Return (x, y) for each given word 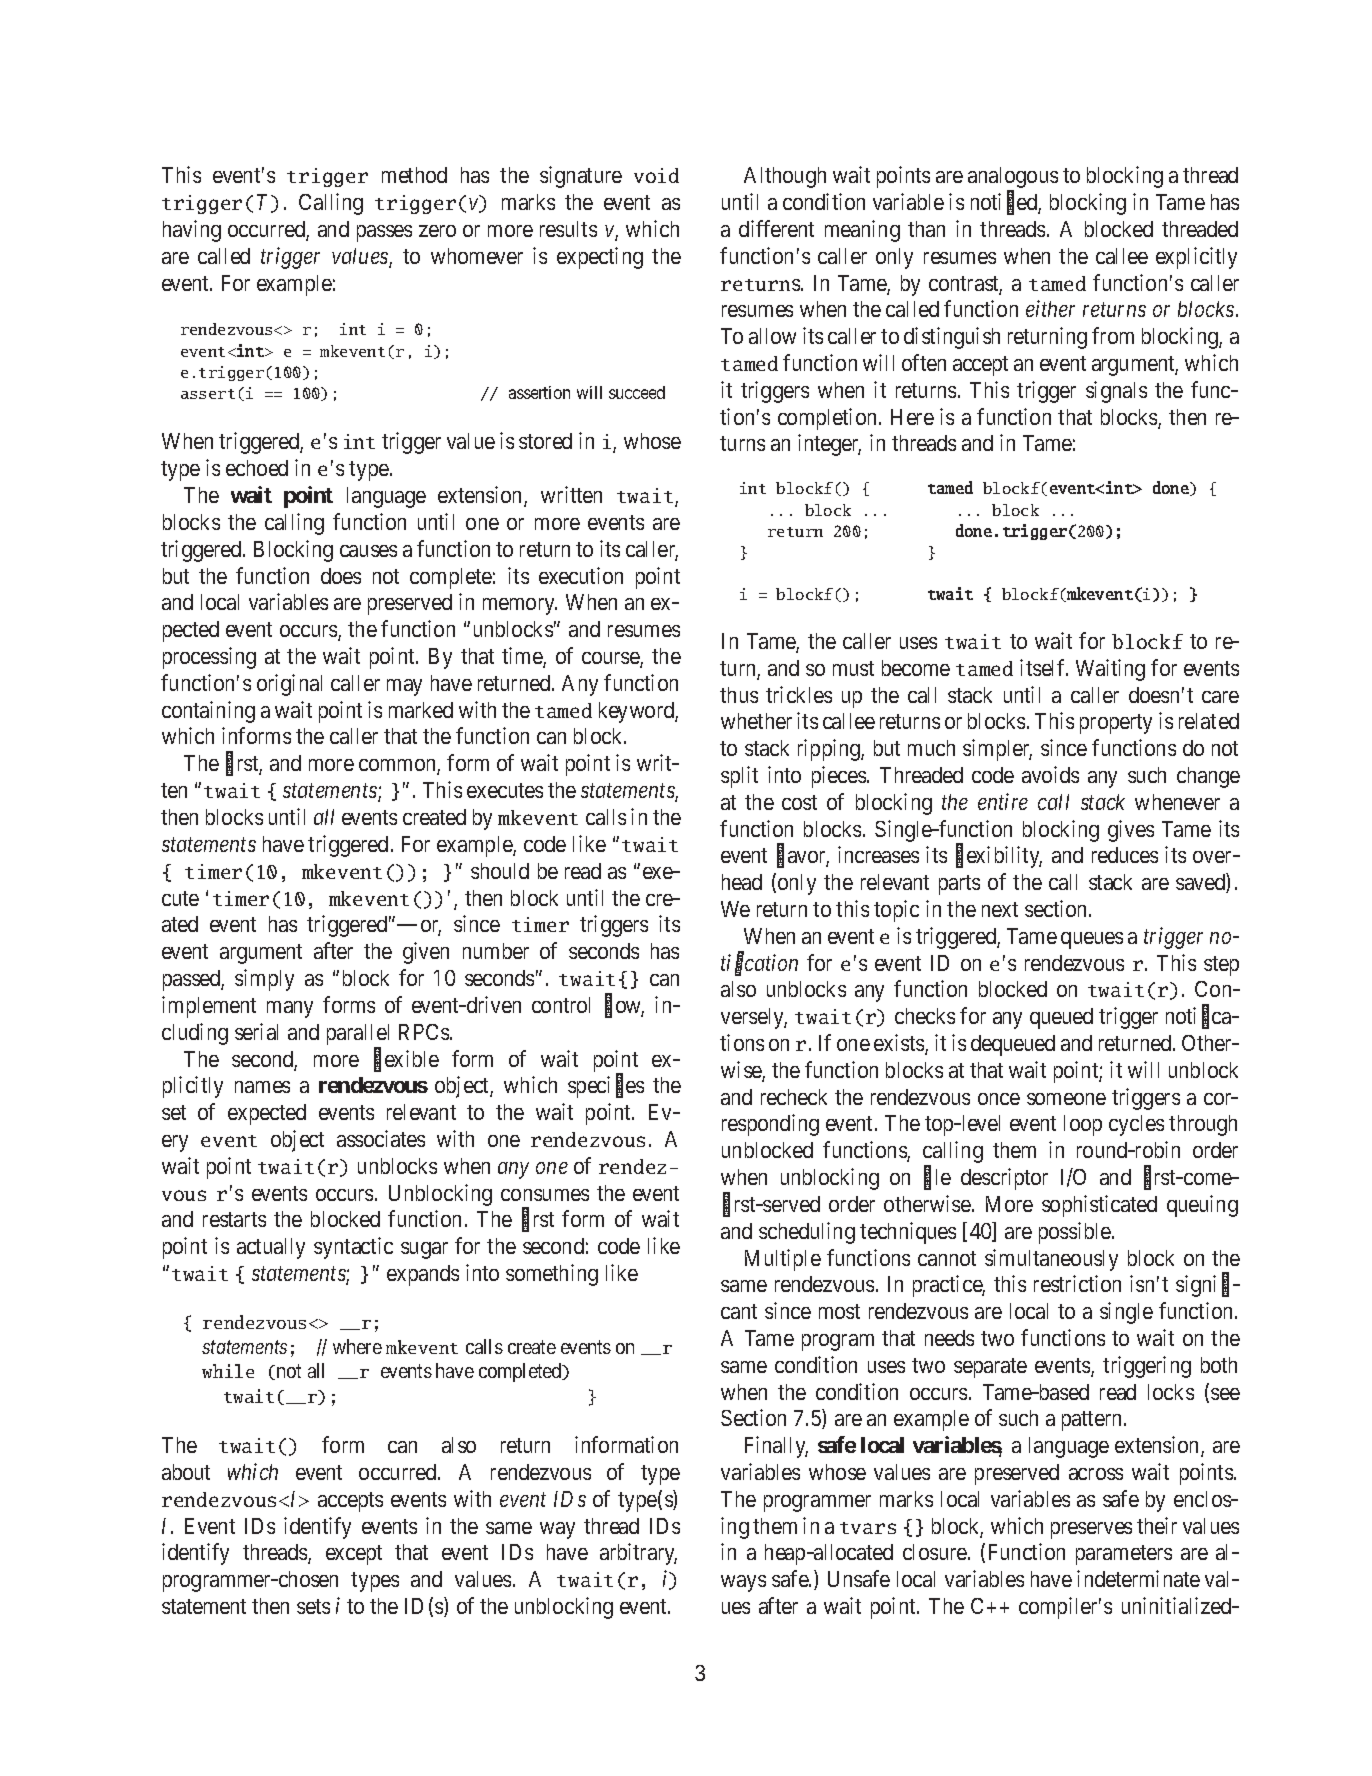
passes (384, 233)
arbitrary (638, 1554)
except (354, 1555)
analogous (1013, 179)
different (776, 228)
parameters (1124, 1555)
